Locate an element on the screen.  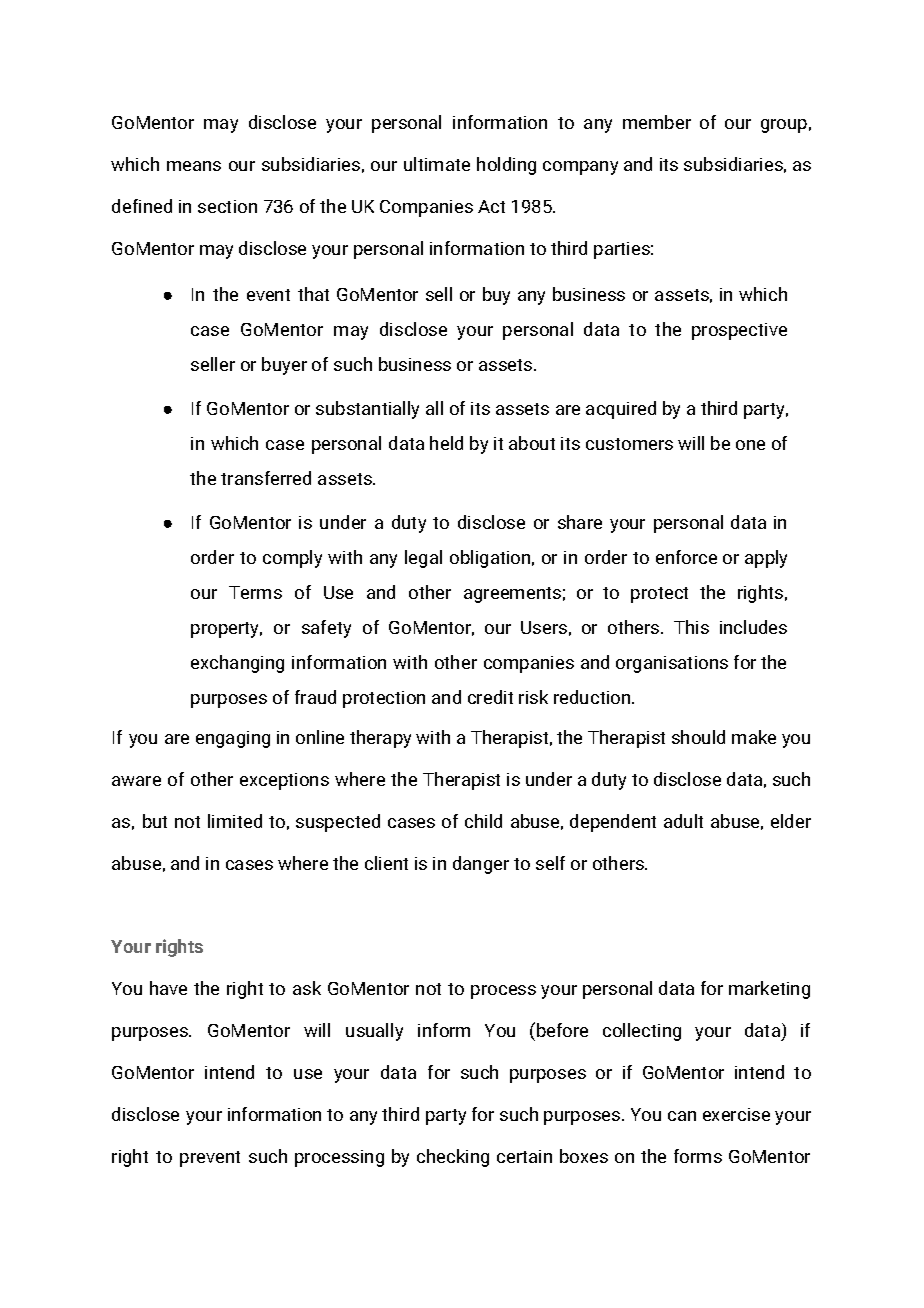
This is located at coordinates (691, 627).
